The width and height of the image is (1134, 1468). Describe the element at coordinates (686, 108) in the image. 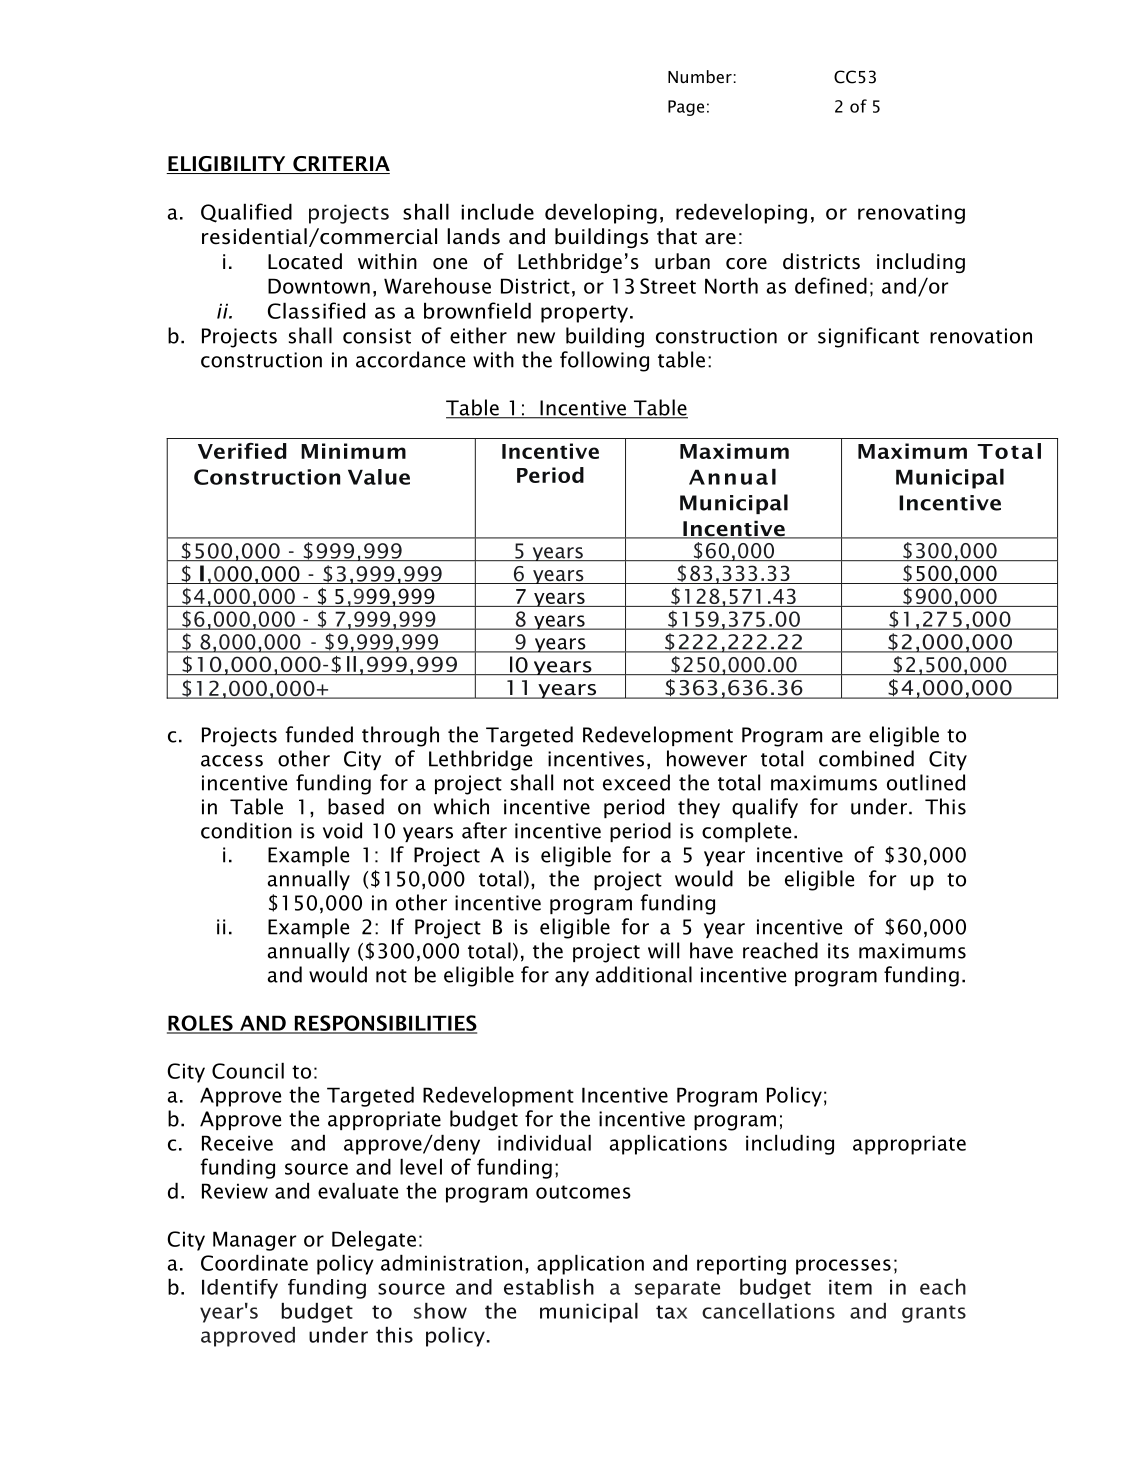

I see `Page` at that location.
